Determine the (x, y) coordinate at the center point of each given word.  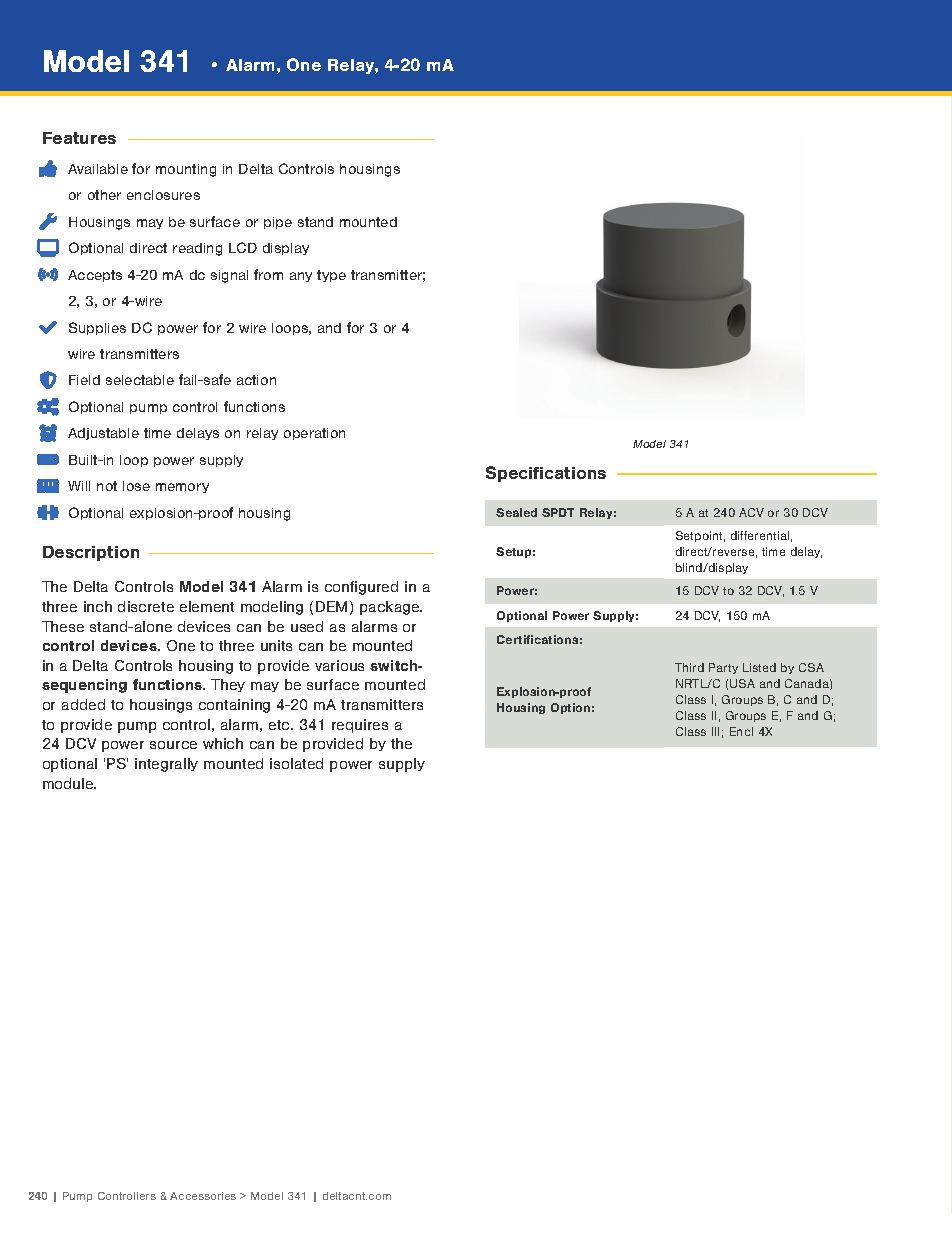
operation (314, 434)
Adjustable (103, 434)
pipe (278, 223)
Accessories (203, 1196)
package (391, 608)
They (228, 685)
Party (723, 668)
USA (742, 683)
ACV (751, 512)
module (69, 783)
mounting (186, 170)
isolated (296, 763)
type (331, 276)
